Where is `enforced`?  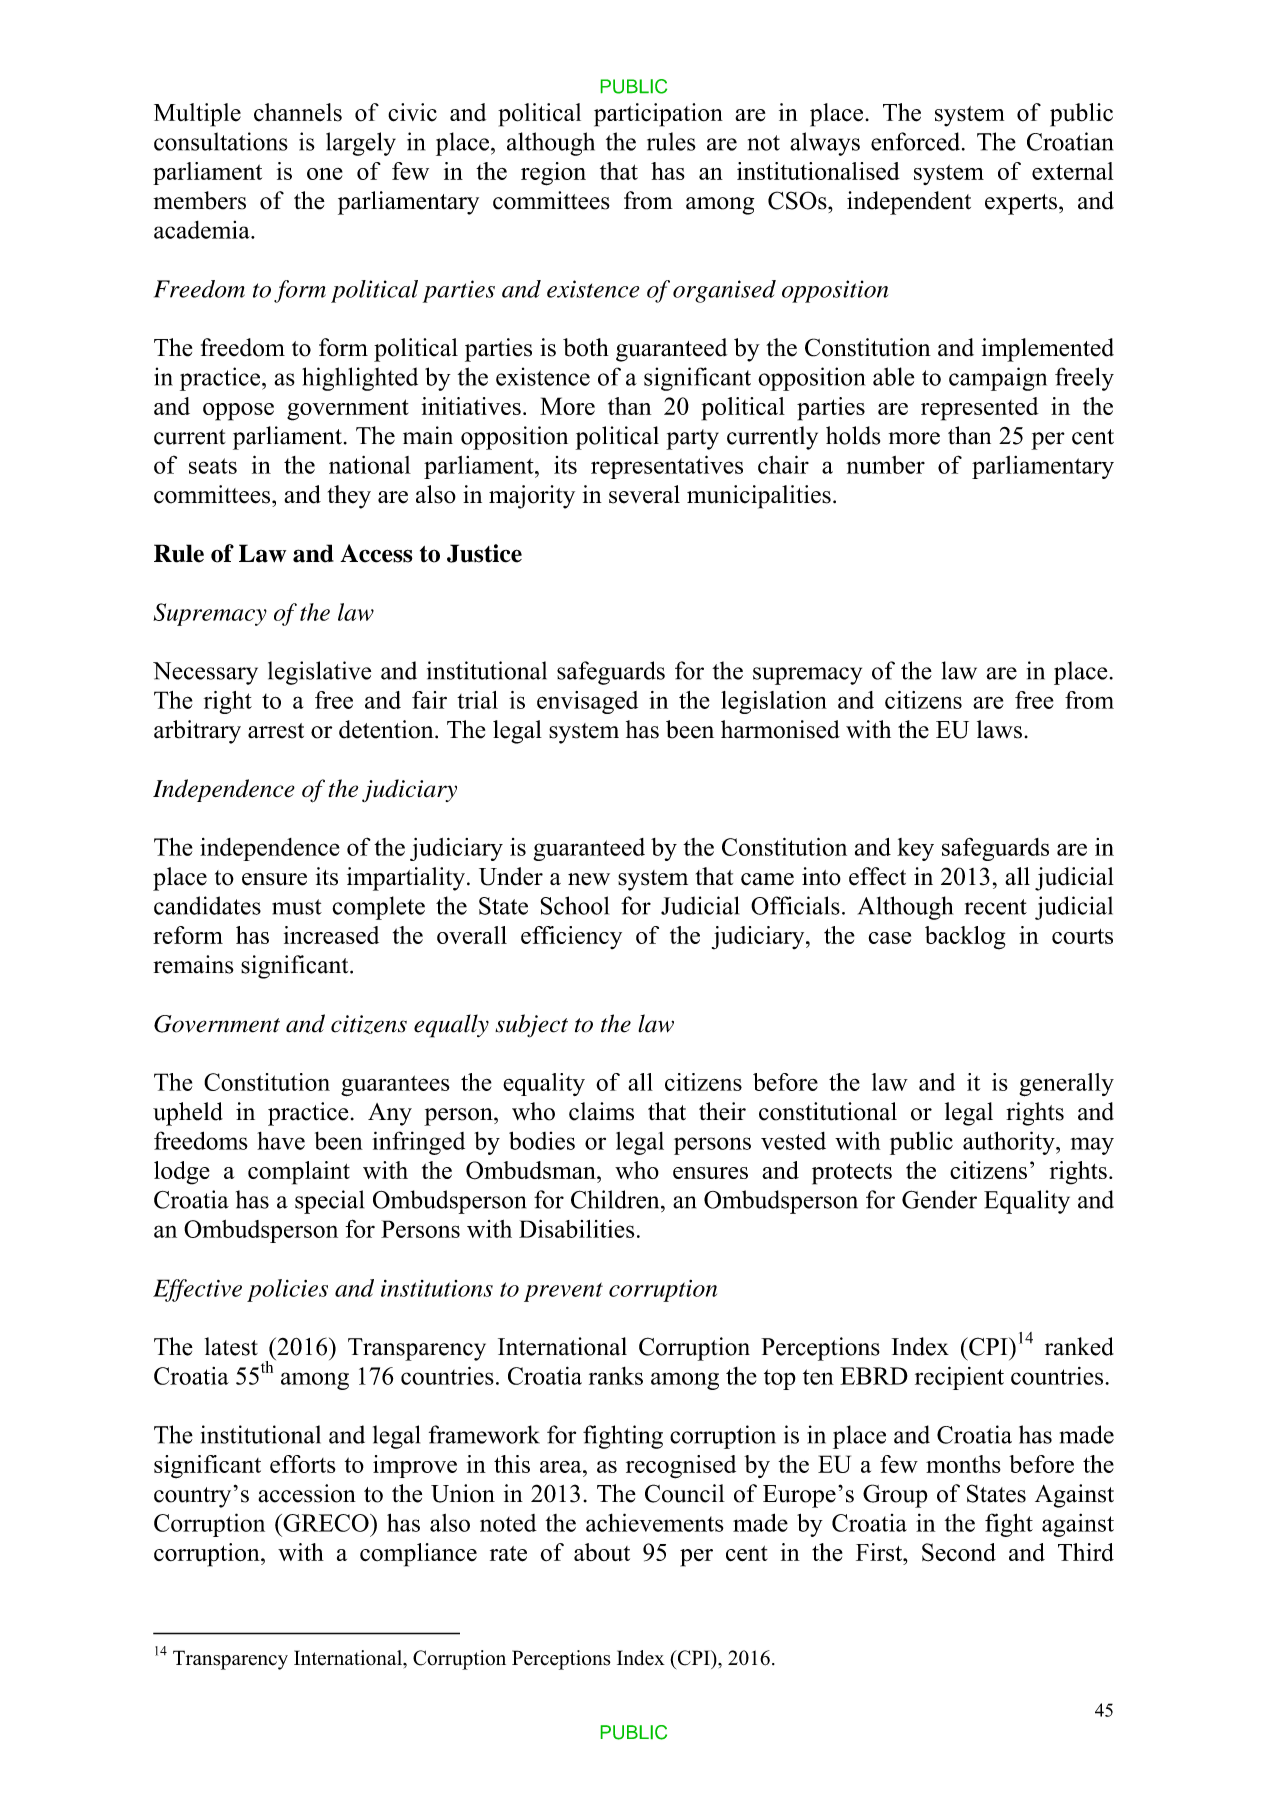 enforced is located at coordinates (917, 141).
